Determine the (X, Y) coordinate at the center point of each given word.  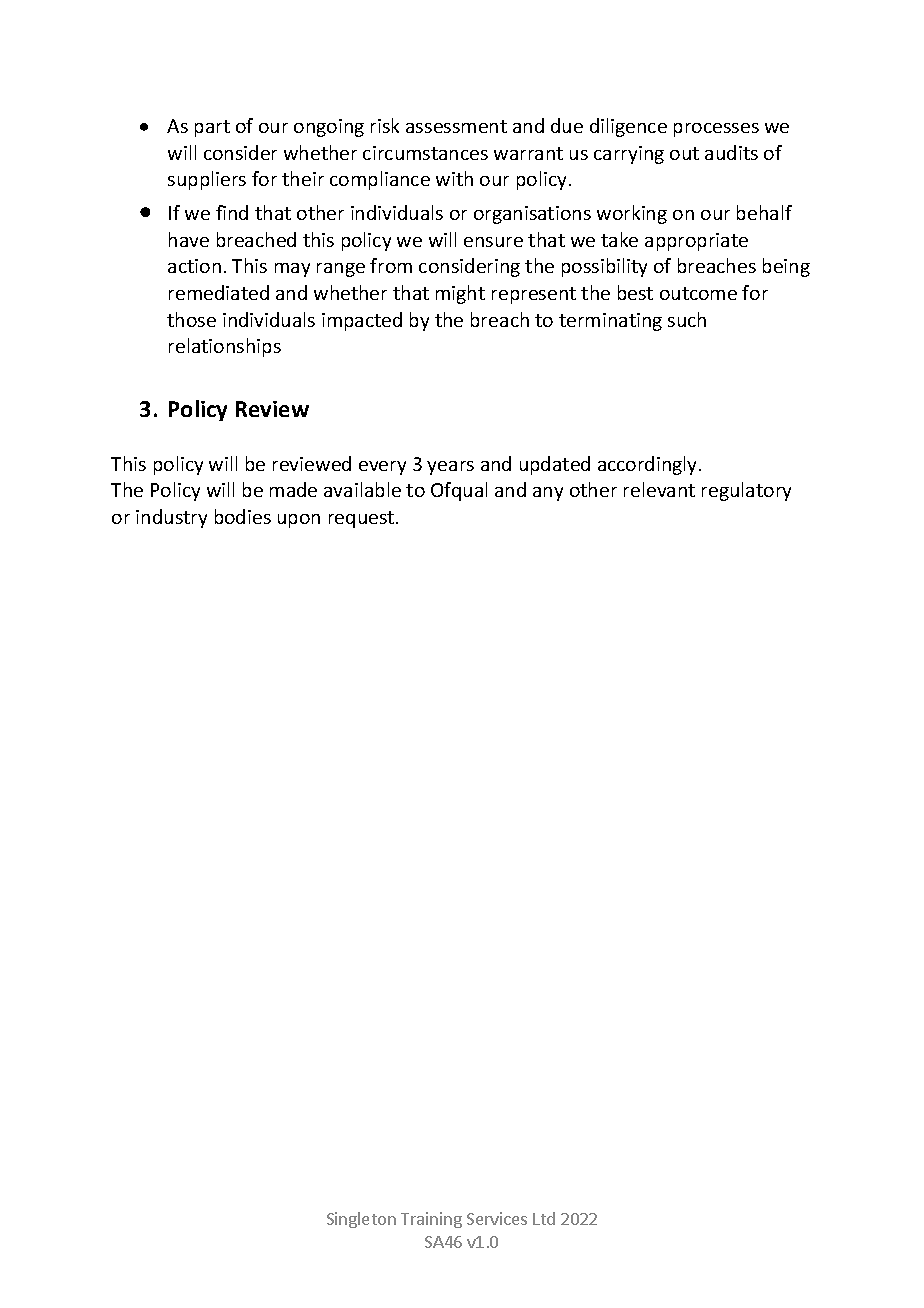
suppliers (207, 180)
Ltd (544, 1218)
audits (731, 152)
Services (497, 1218)
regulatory (746, 491)
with (454, 178)
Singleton (361, 1220)
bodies (243, 516)
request (363, 519)
